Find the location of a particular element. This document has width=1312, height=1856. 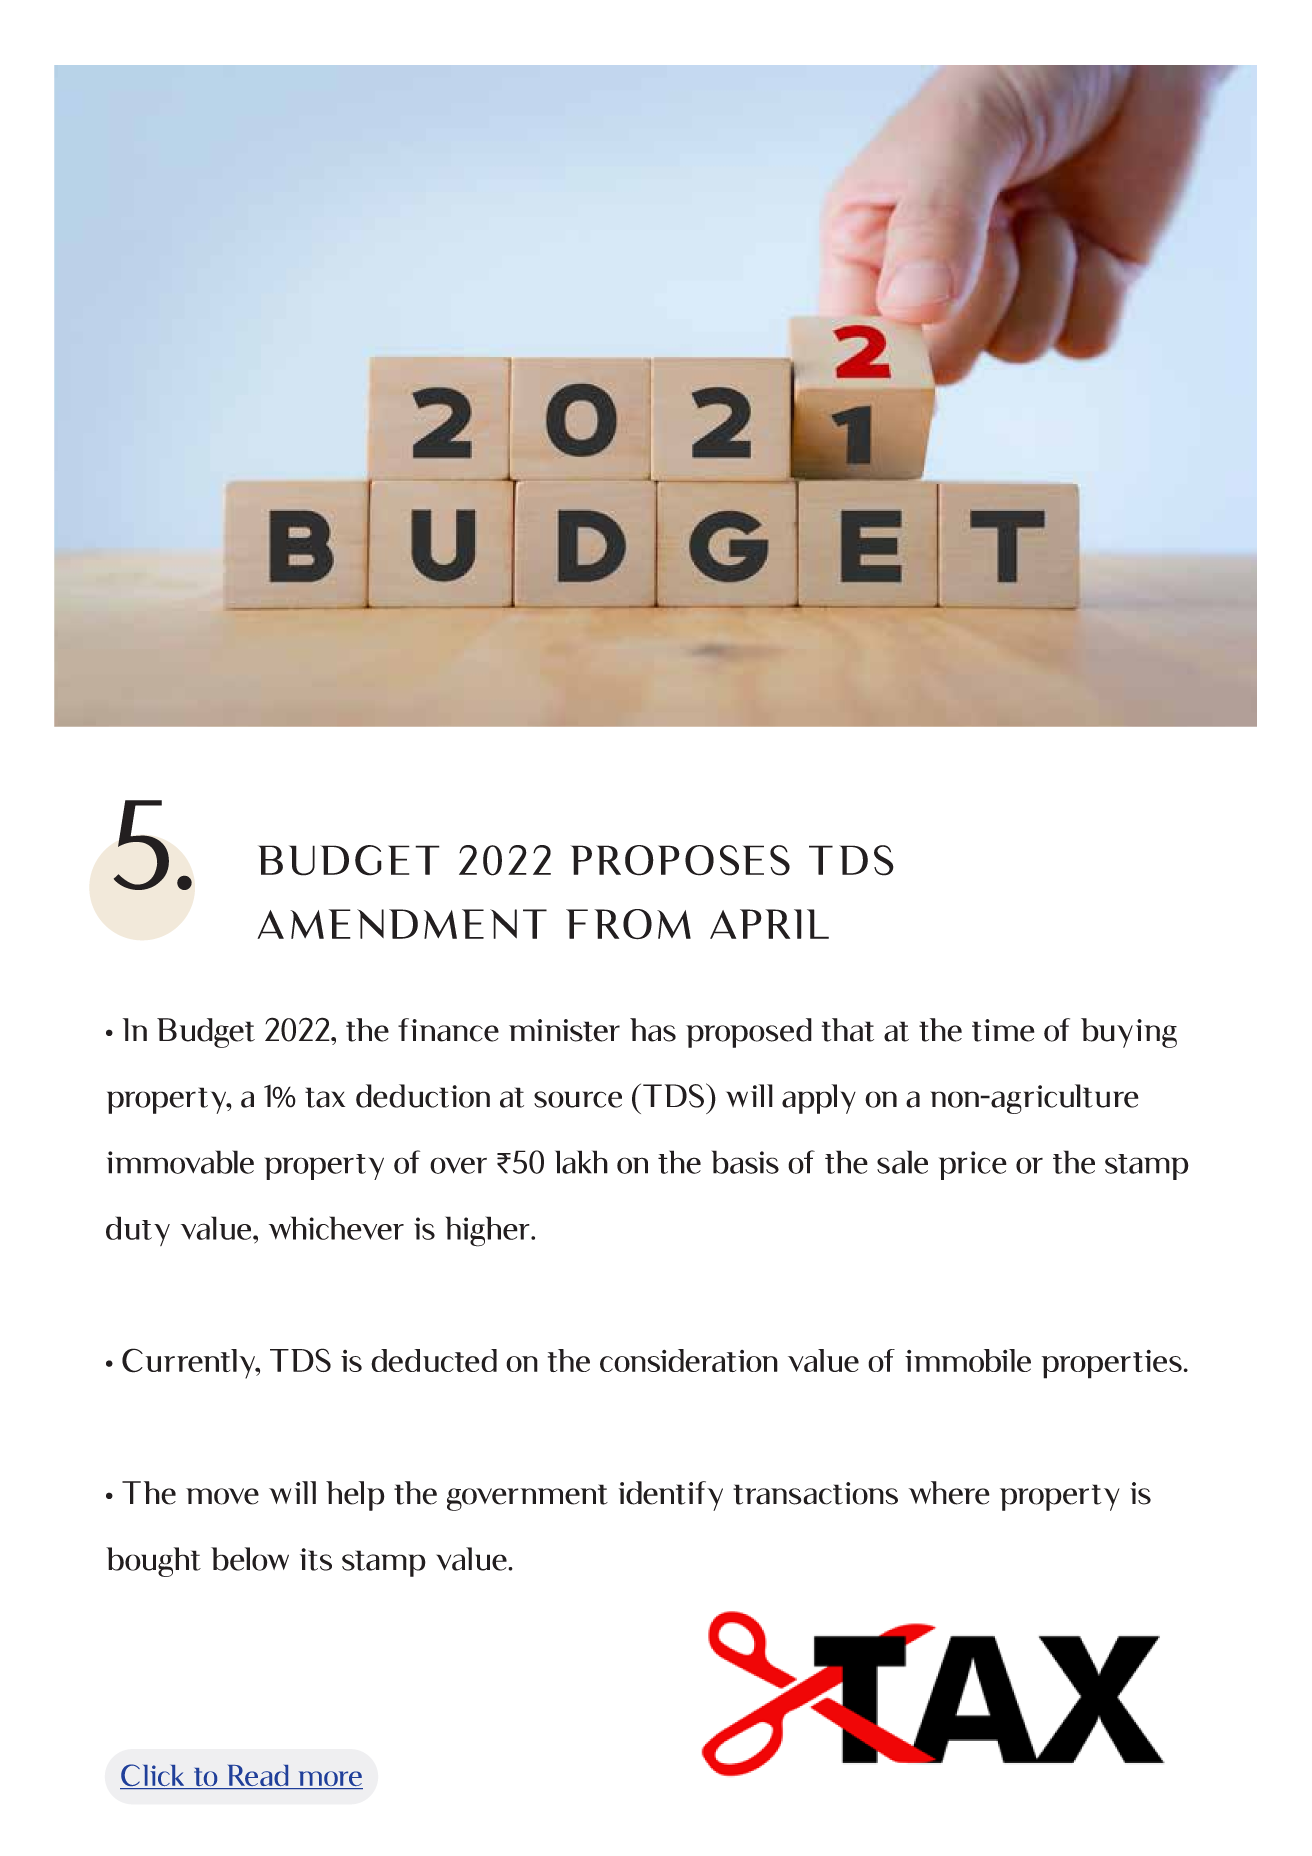

where is located at coordinates (949, 1493).
